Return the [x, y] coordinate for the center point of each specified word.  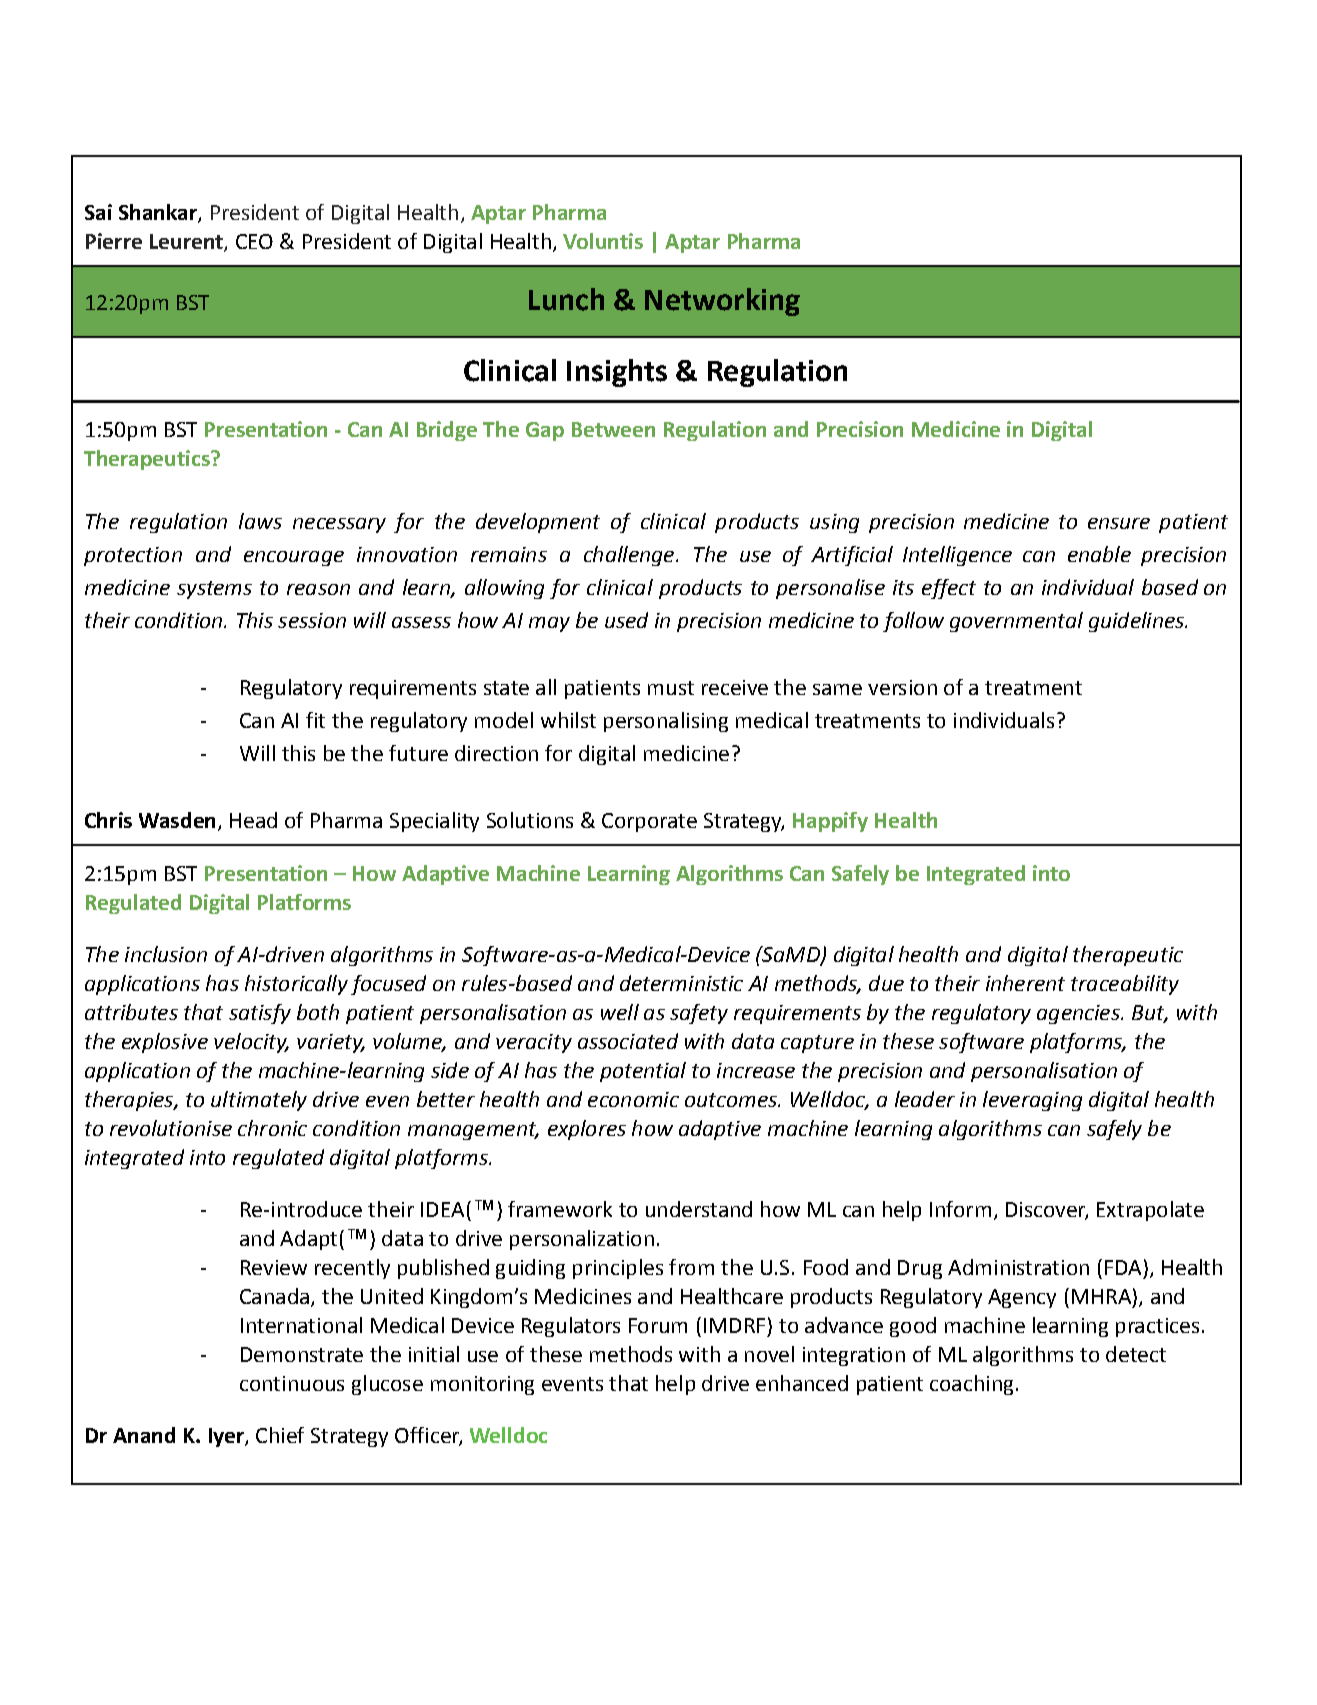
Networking [722, 302]
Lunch [566, 299]
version [902, 687]
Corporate [649, 822]
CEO [254, 241]
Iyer [227, 1437]
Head [253, 820]
